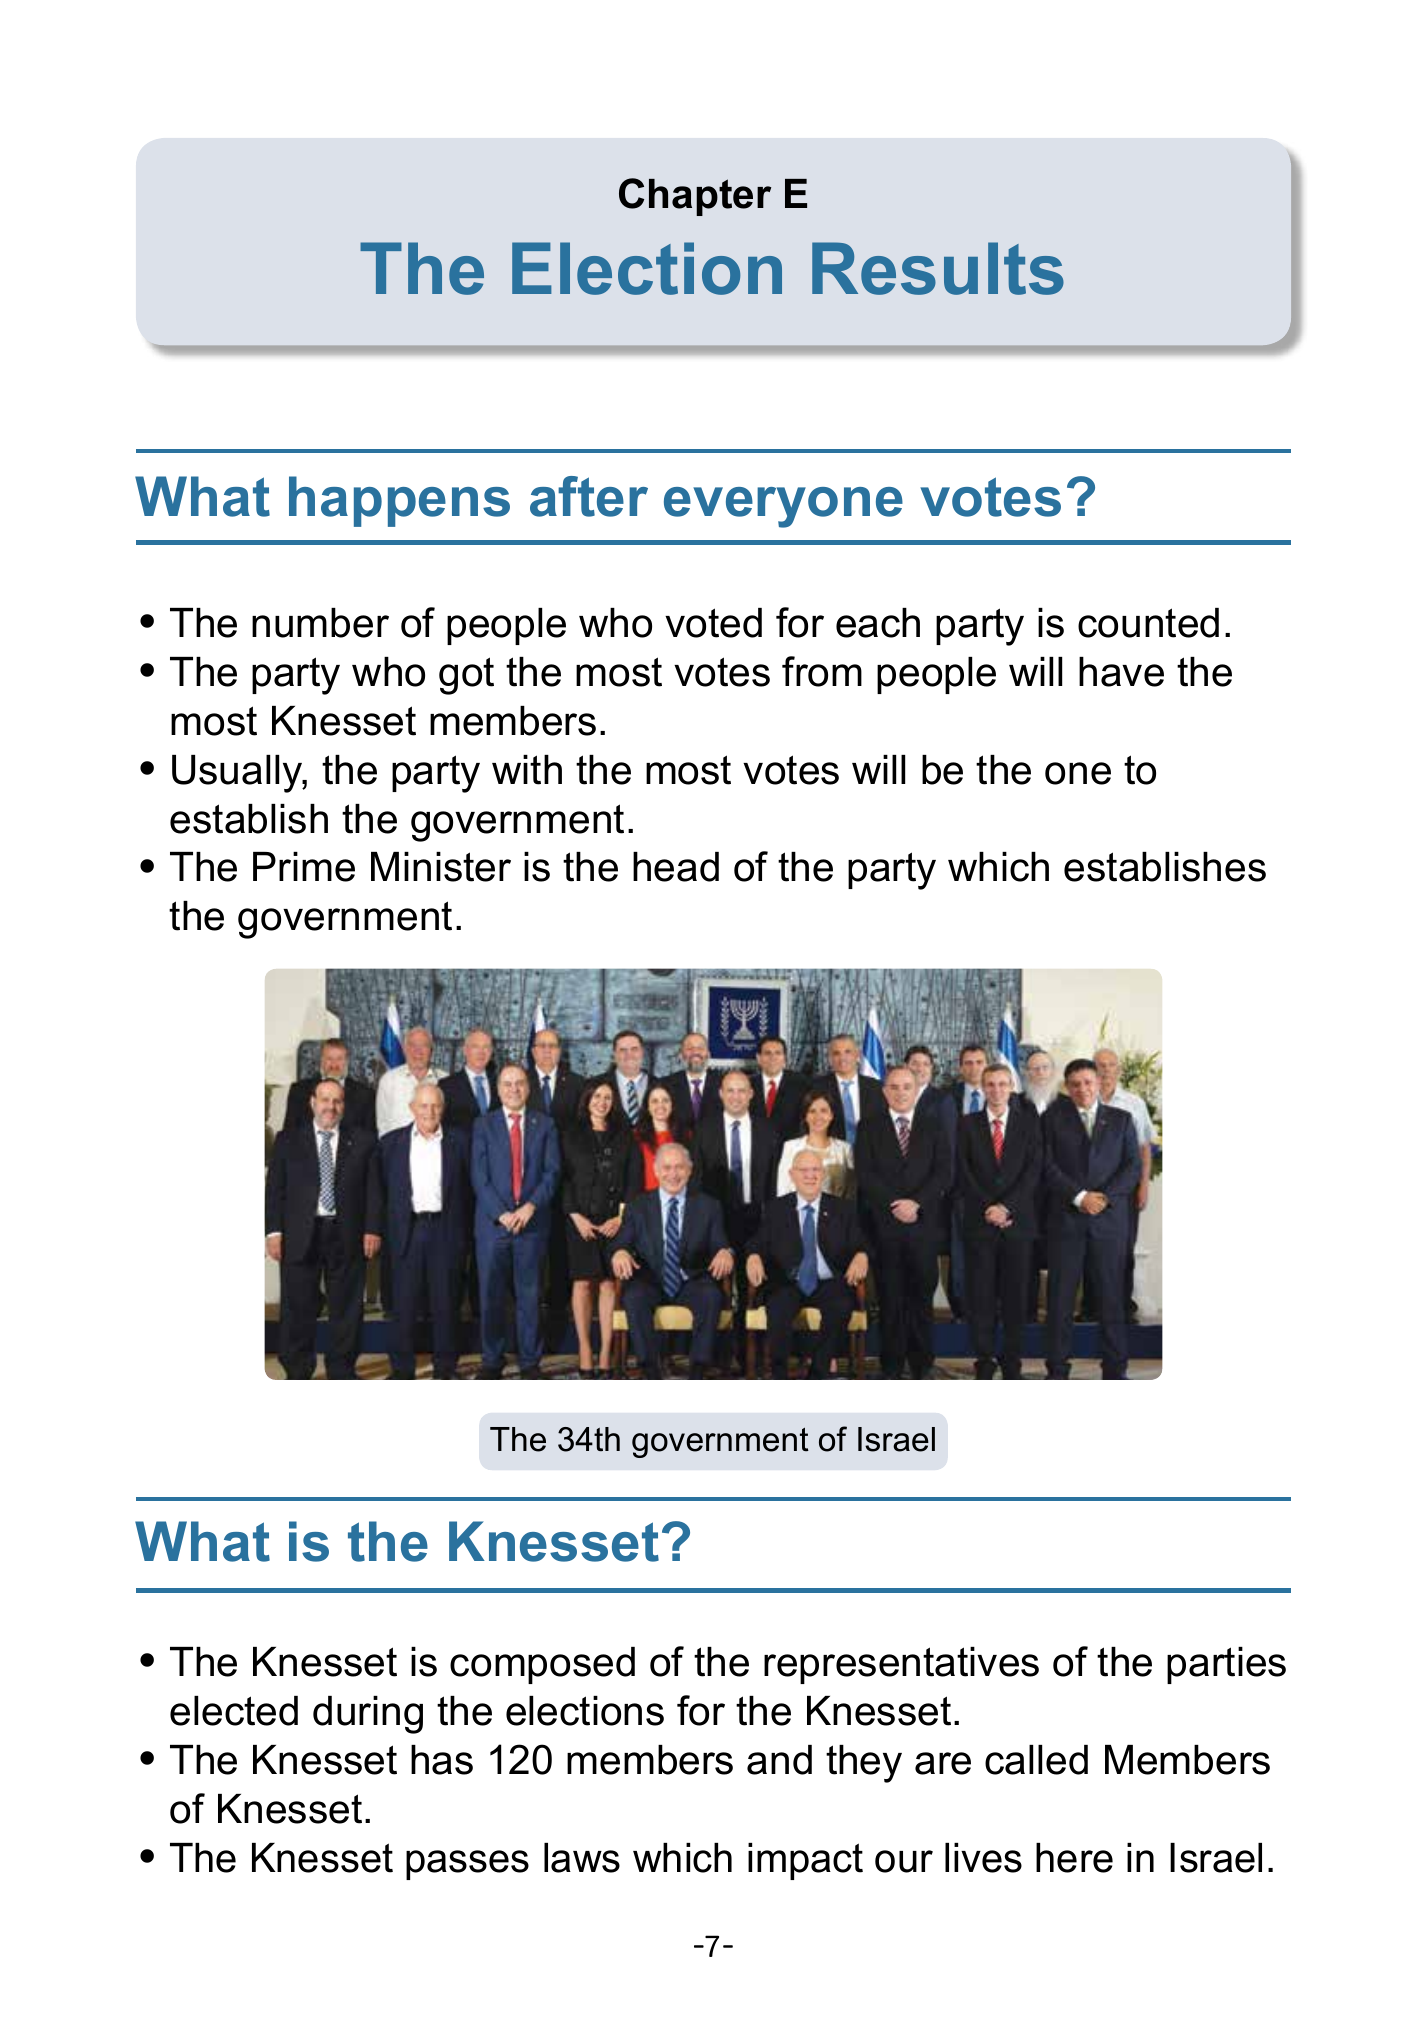 The image size is (1427, 2019). What do you see at coordinates (938, 268) in the screenshot?
I see `Results` at bounding box center [938, 268].
